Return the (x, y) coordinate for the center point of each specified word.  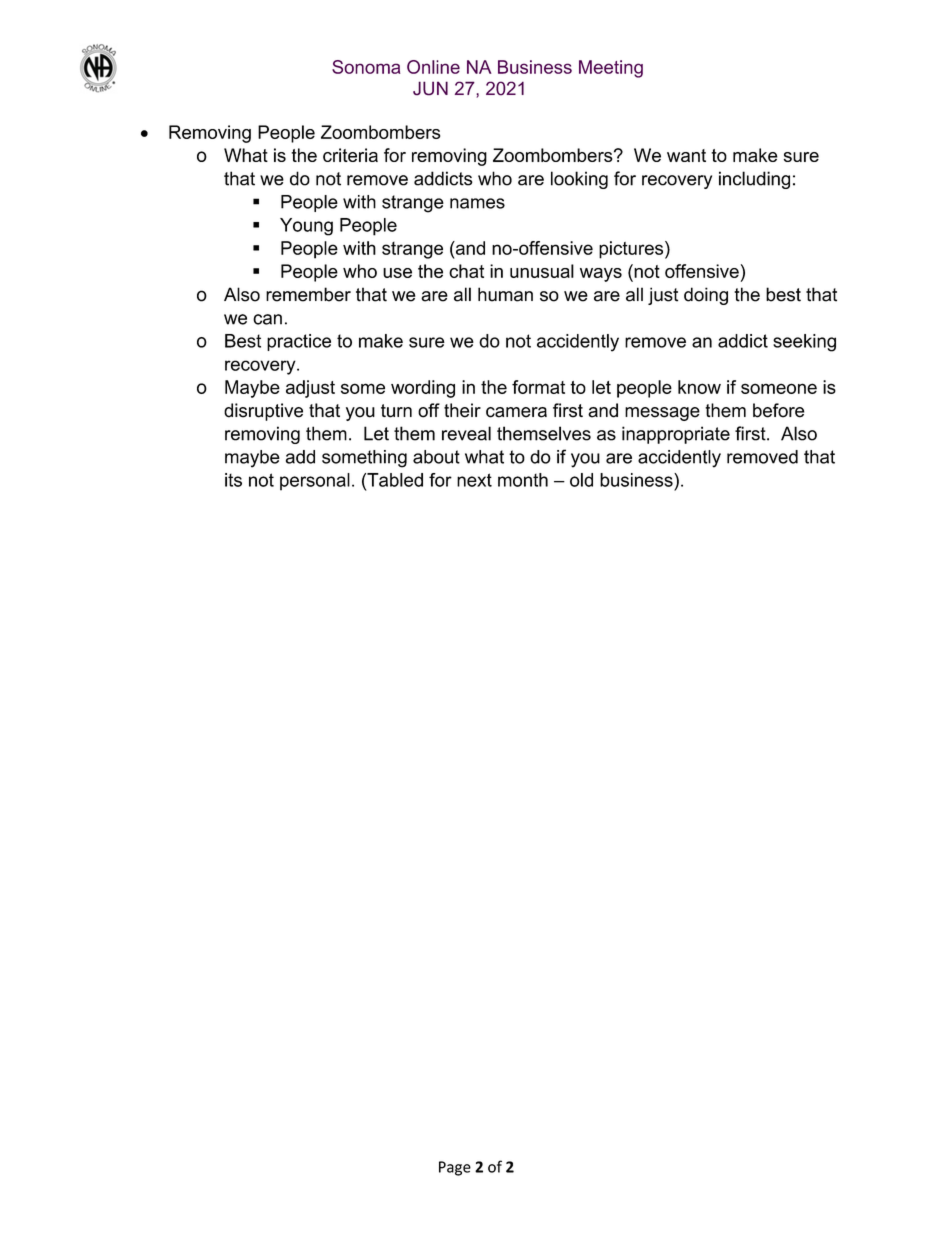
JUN (430, 88)
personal (315, 482)
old (581, 480)
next (474, 480)
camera (516, 412)
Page (455, 1168)
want (686, 155)
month (523, 480)
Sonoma (366, 67)
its (233, 480)
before (778, 410)
